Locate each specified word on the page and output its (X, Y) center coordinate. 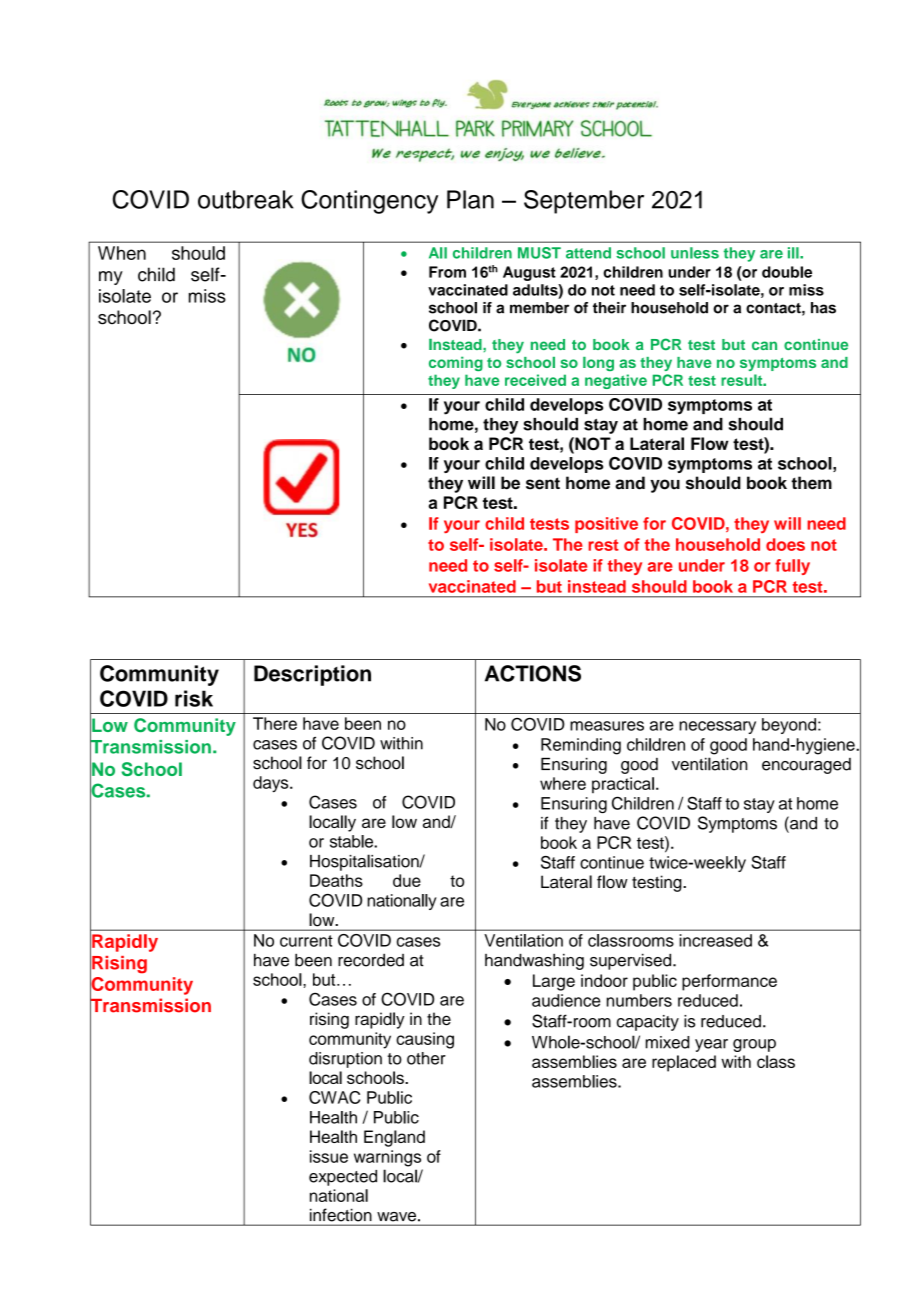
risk (194, 698)
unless (695, 253)
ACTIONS (533, 673)
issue (329, 1156)
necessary (717, 727)
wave (398, 1217)
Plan (470, 199)
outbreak (245, 199)
